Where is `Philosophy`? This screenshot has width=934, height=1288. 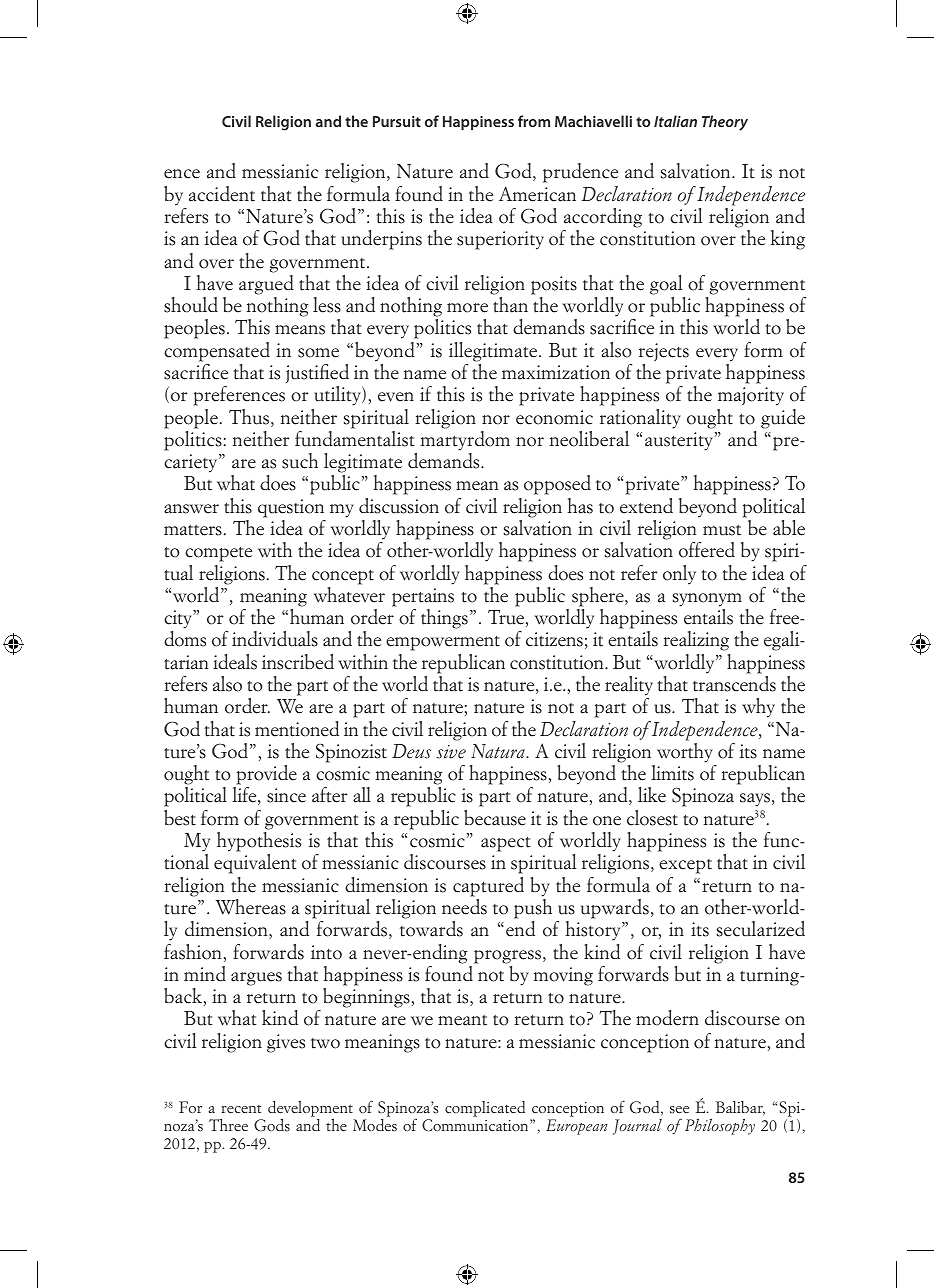
Philosophy is located at coordinates (720, 1127).
